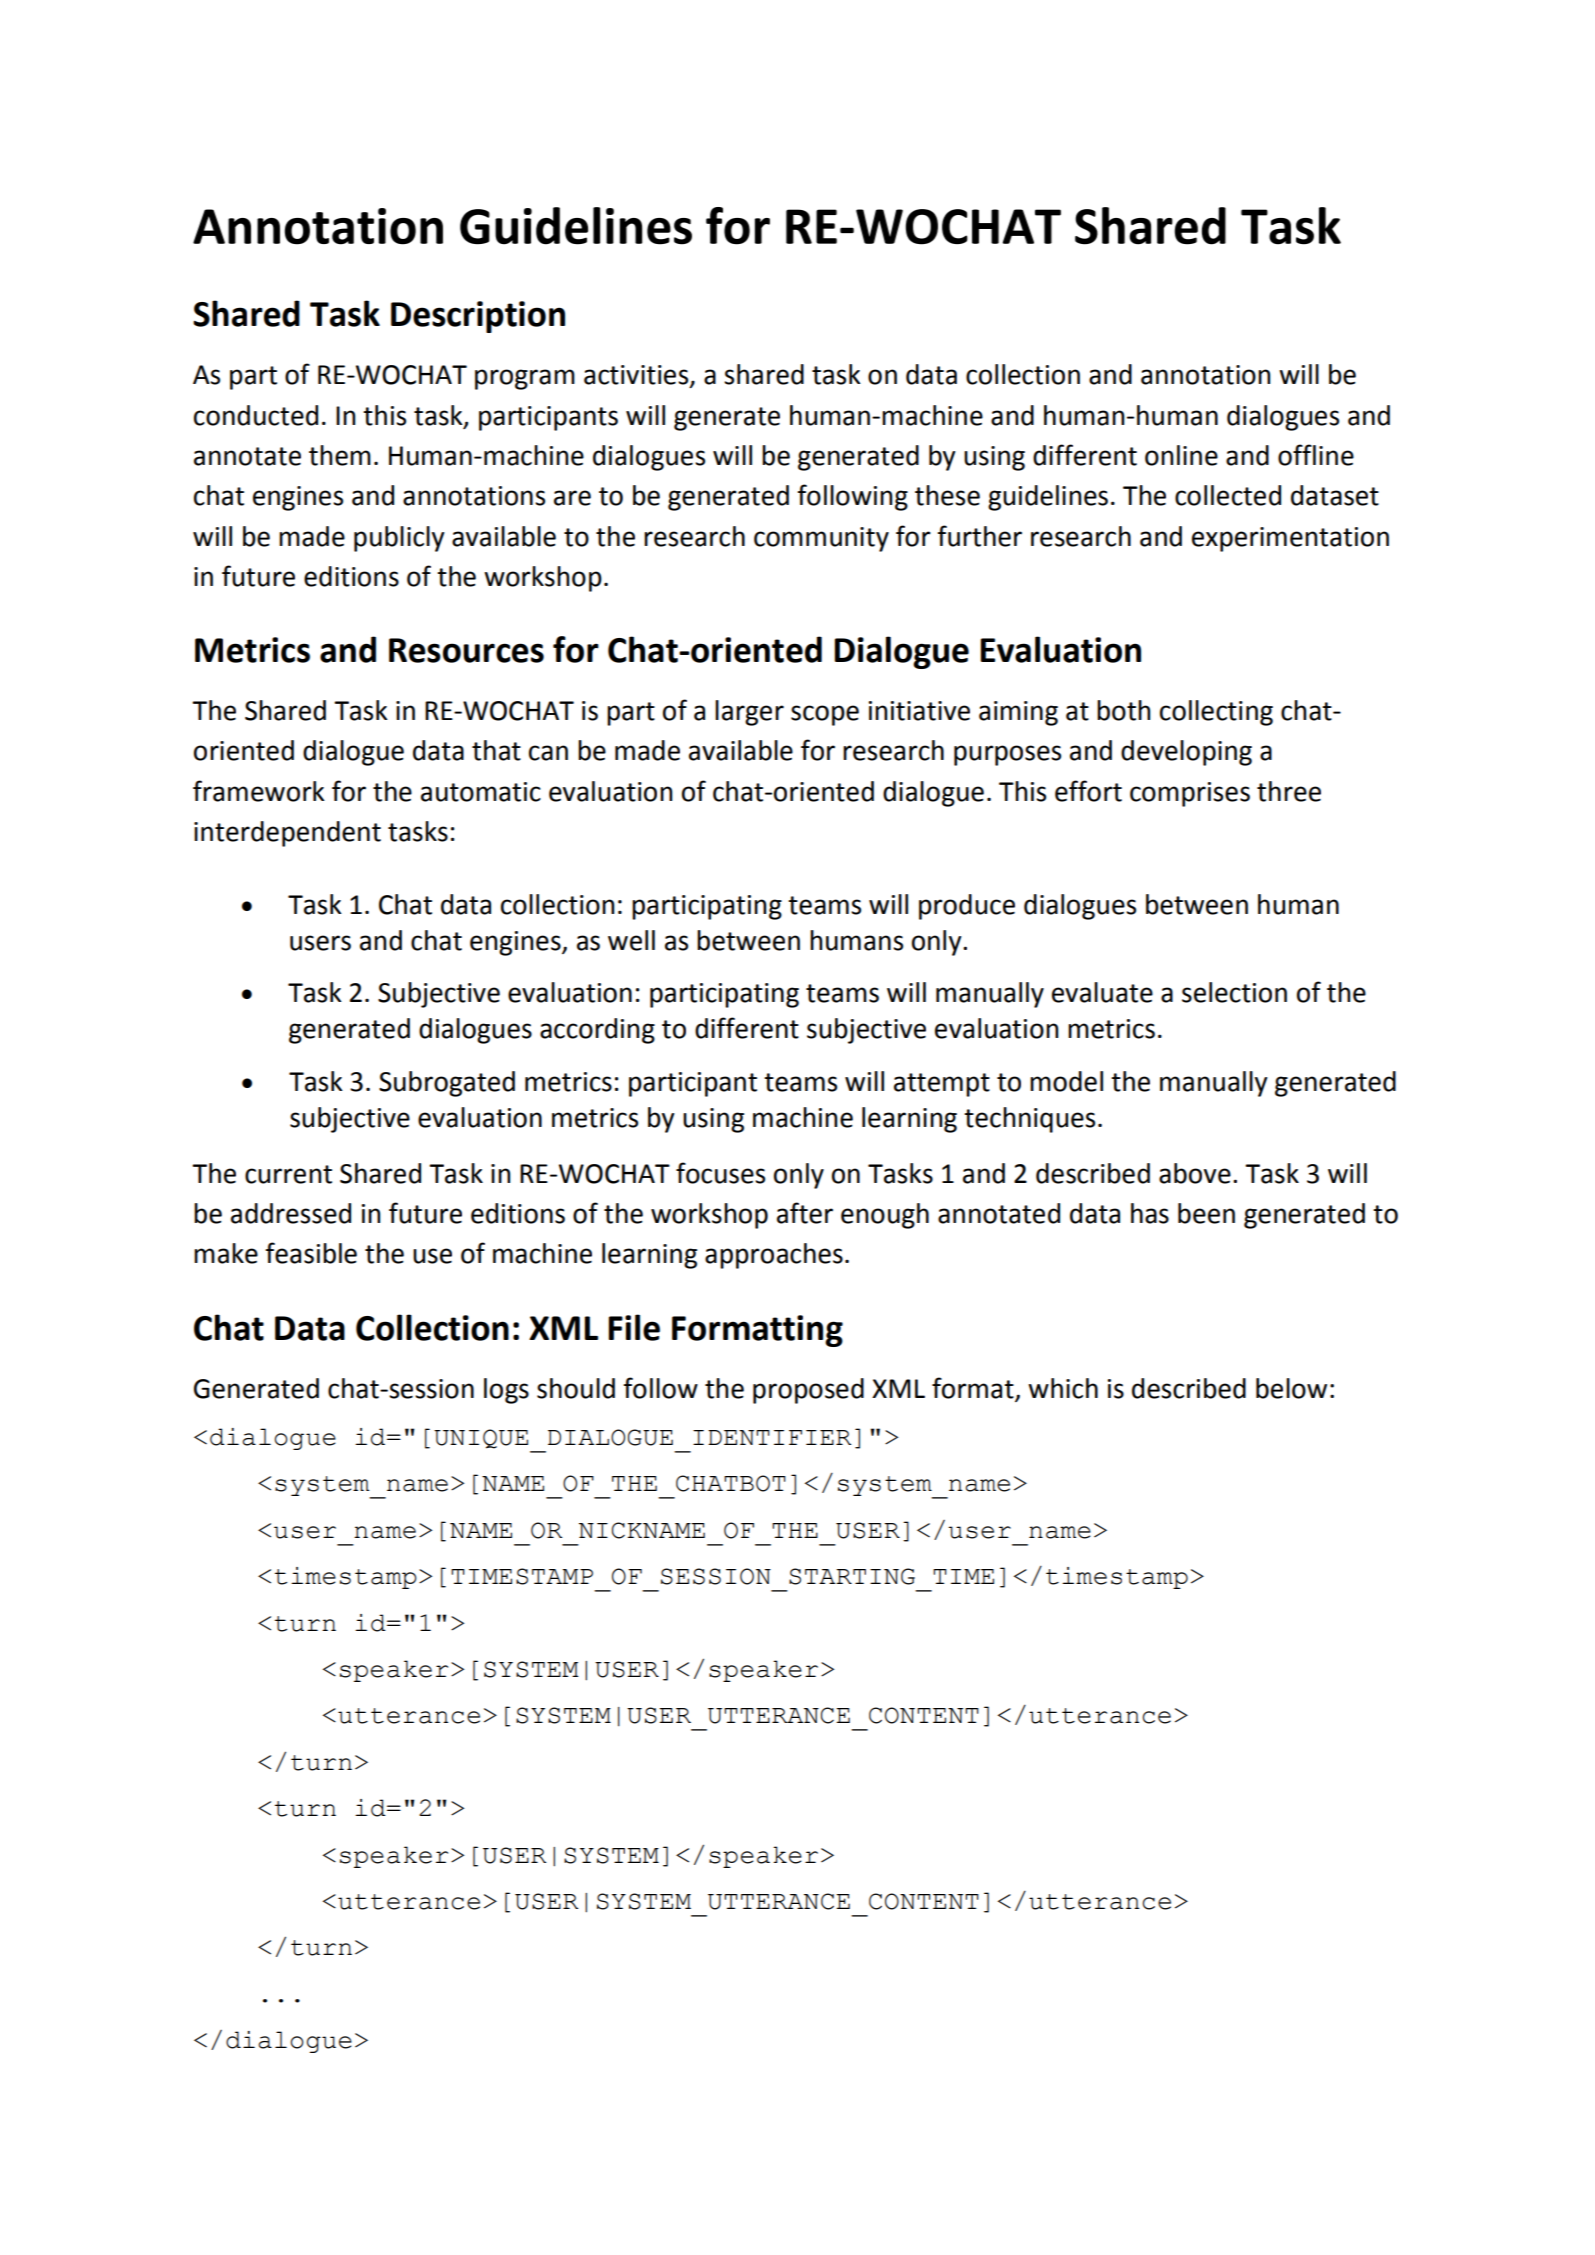 The width and height of the screenshot is (1595, 2255). Describe the element at coordinates (1066, 1081) in the screenshot. I see `model` at that location.
